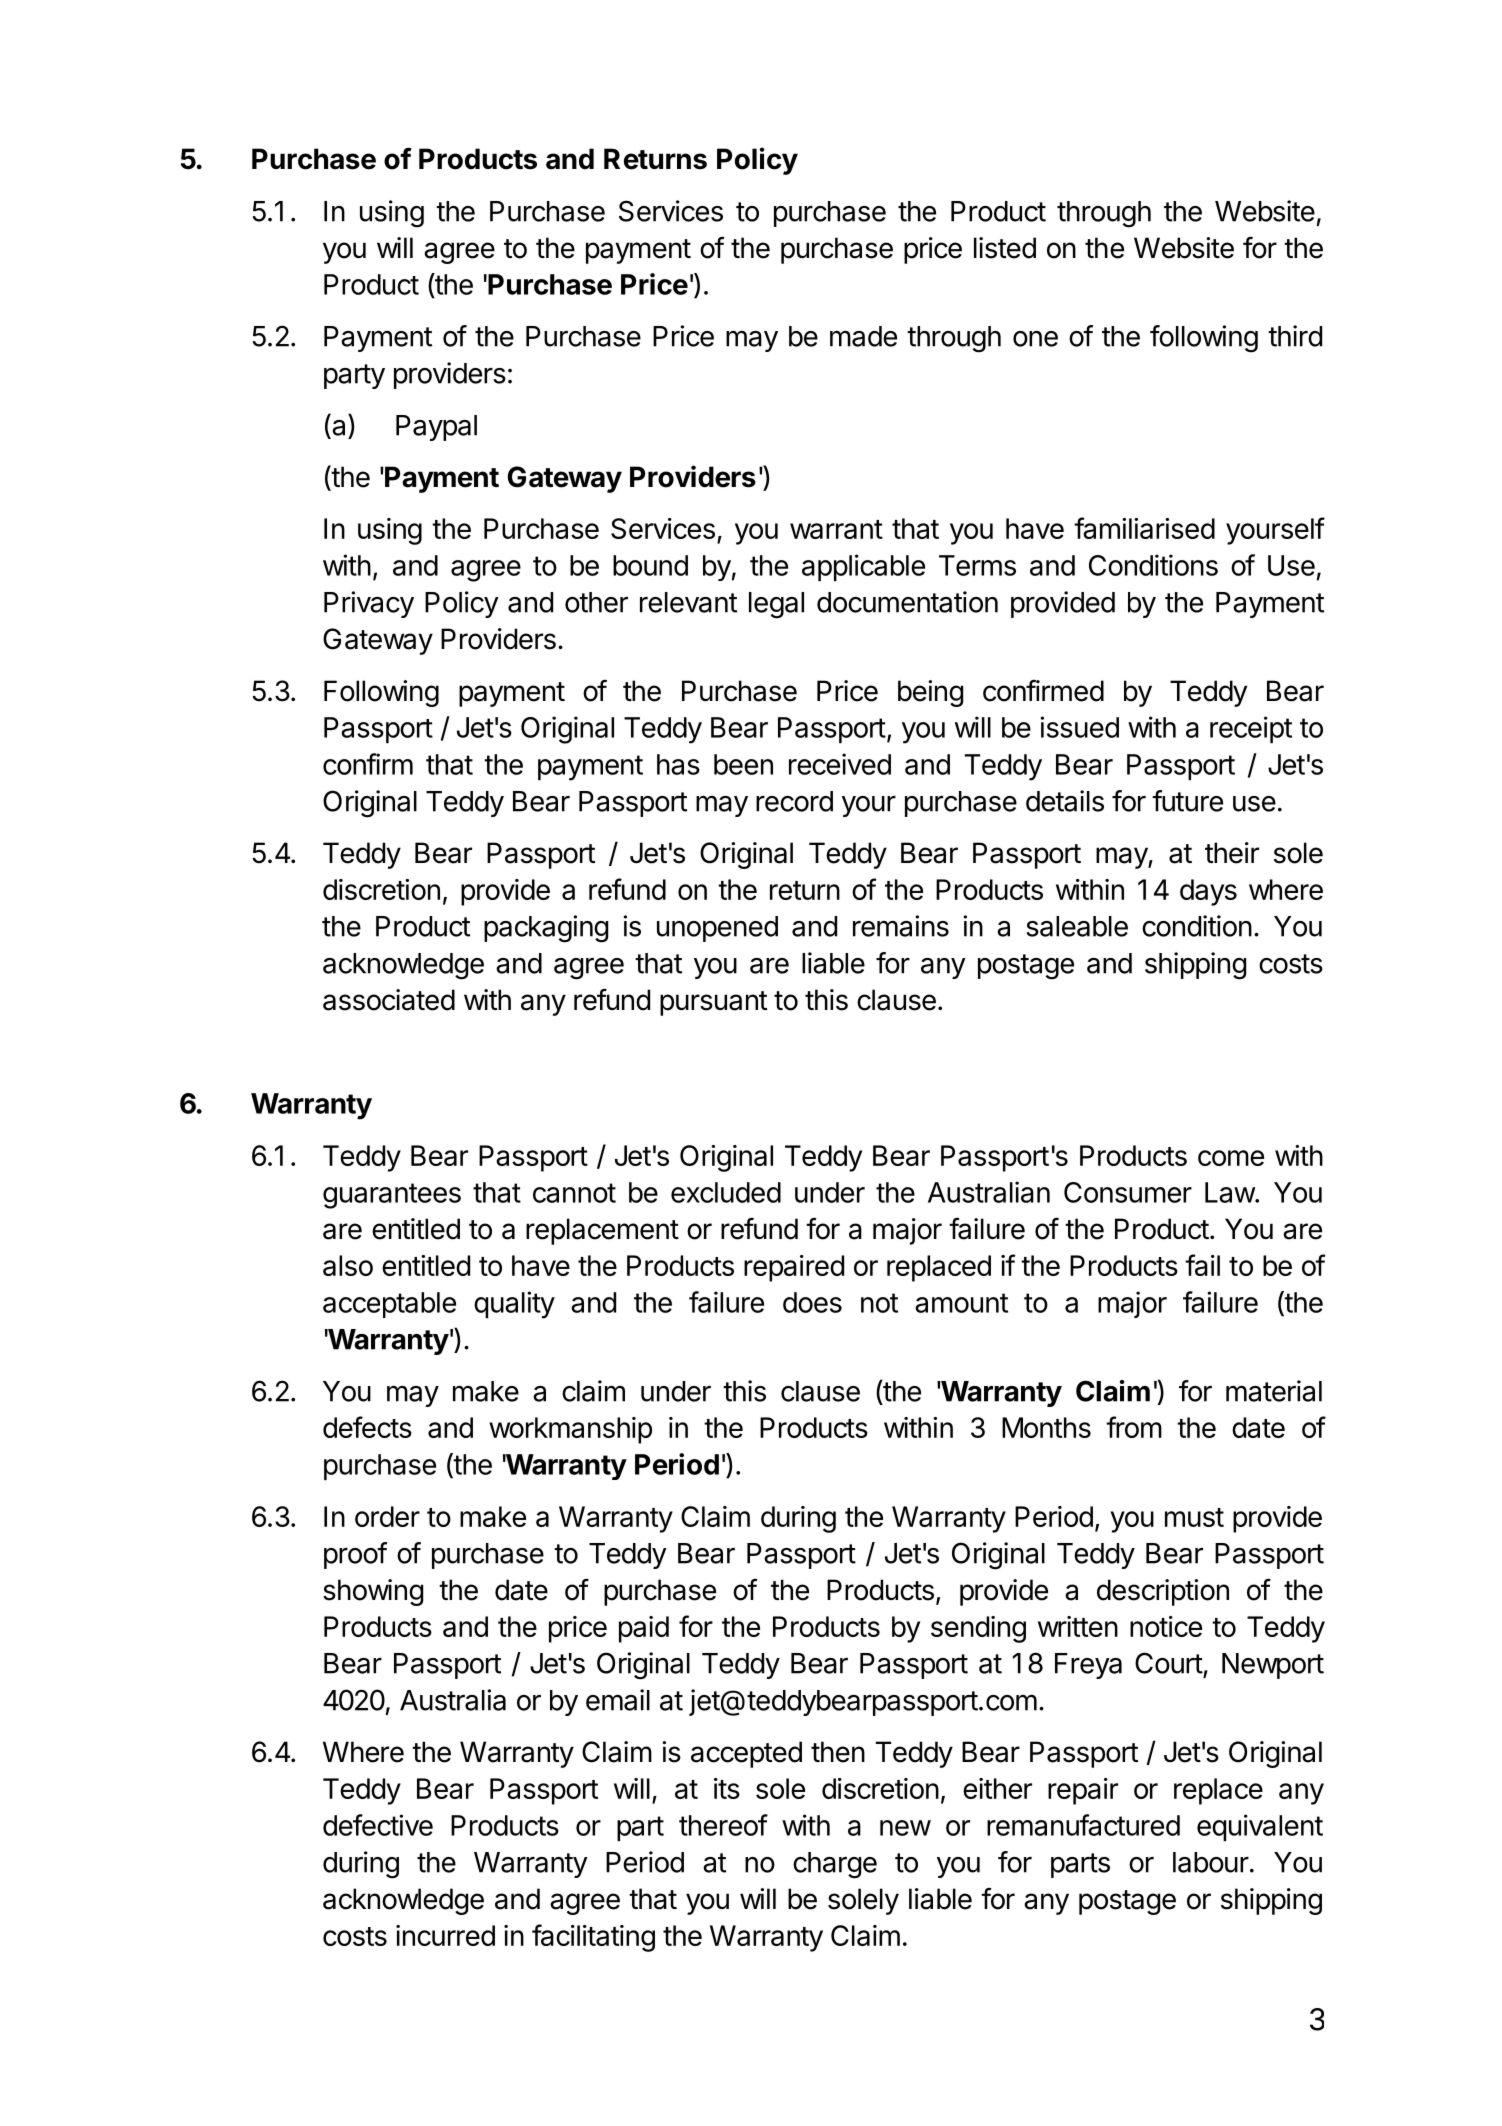 Image resolution: width=1502 pixels, height=2126 pixels. Describe the element at coordinates (812, 1302) in the screenshot. I see `does` at that location.
